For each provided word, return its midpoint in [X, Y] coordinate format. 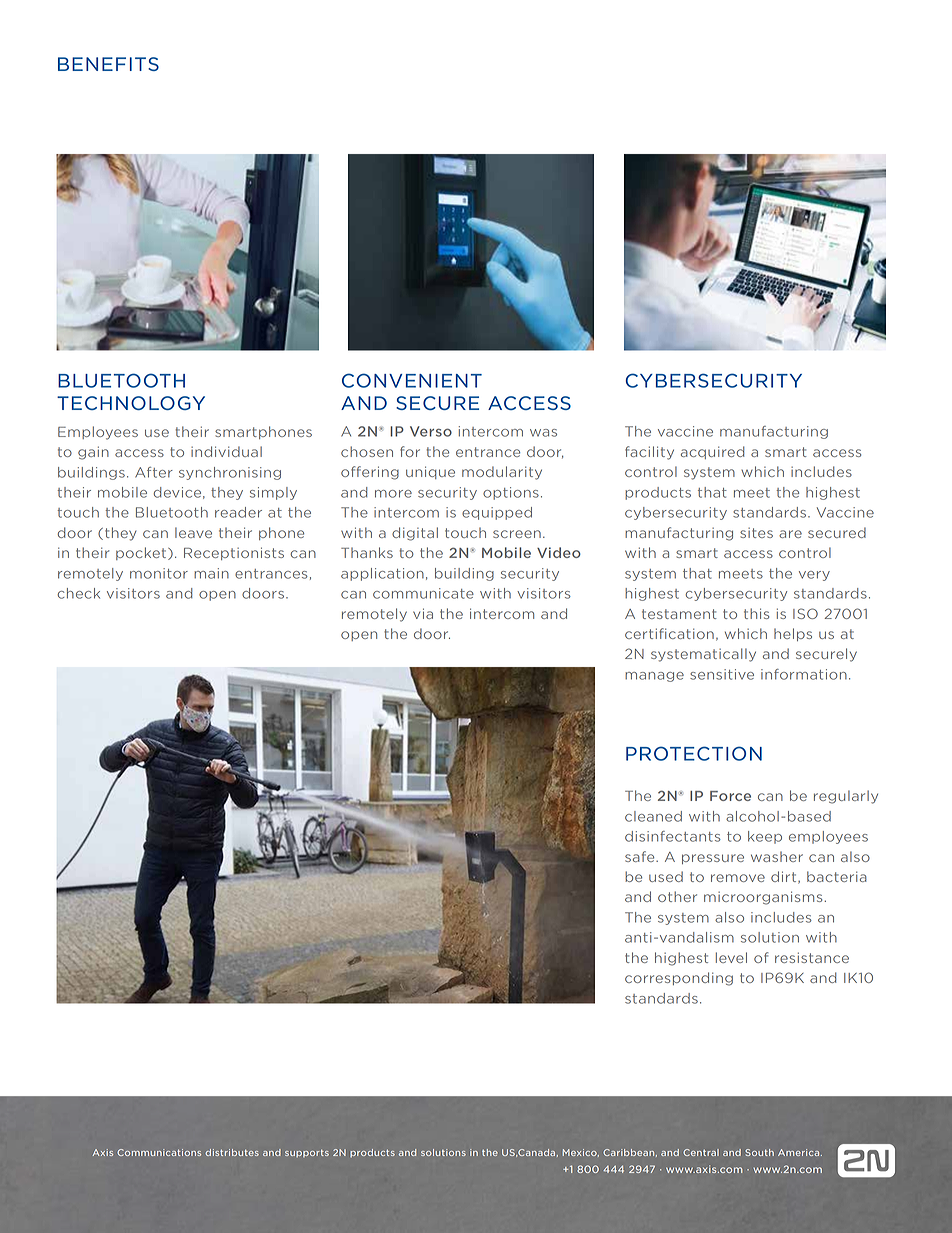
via [423, 613]
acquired [713, 452]
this [756, 613]
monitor [159, 573]
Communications [159, 1152]
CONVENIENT [412, 380]
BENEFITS [108, 64]
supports [307, 1153]
